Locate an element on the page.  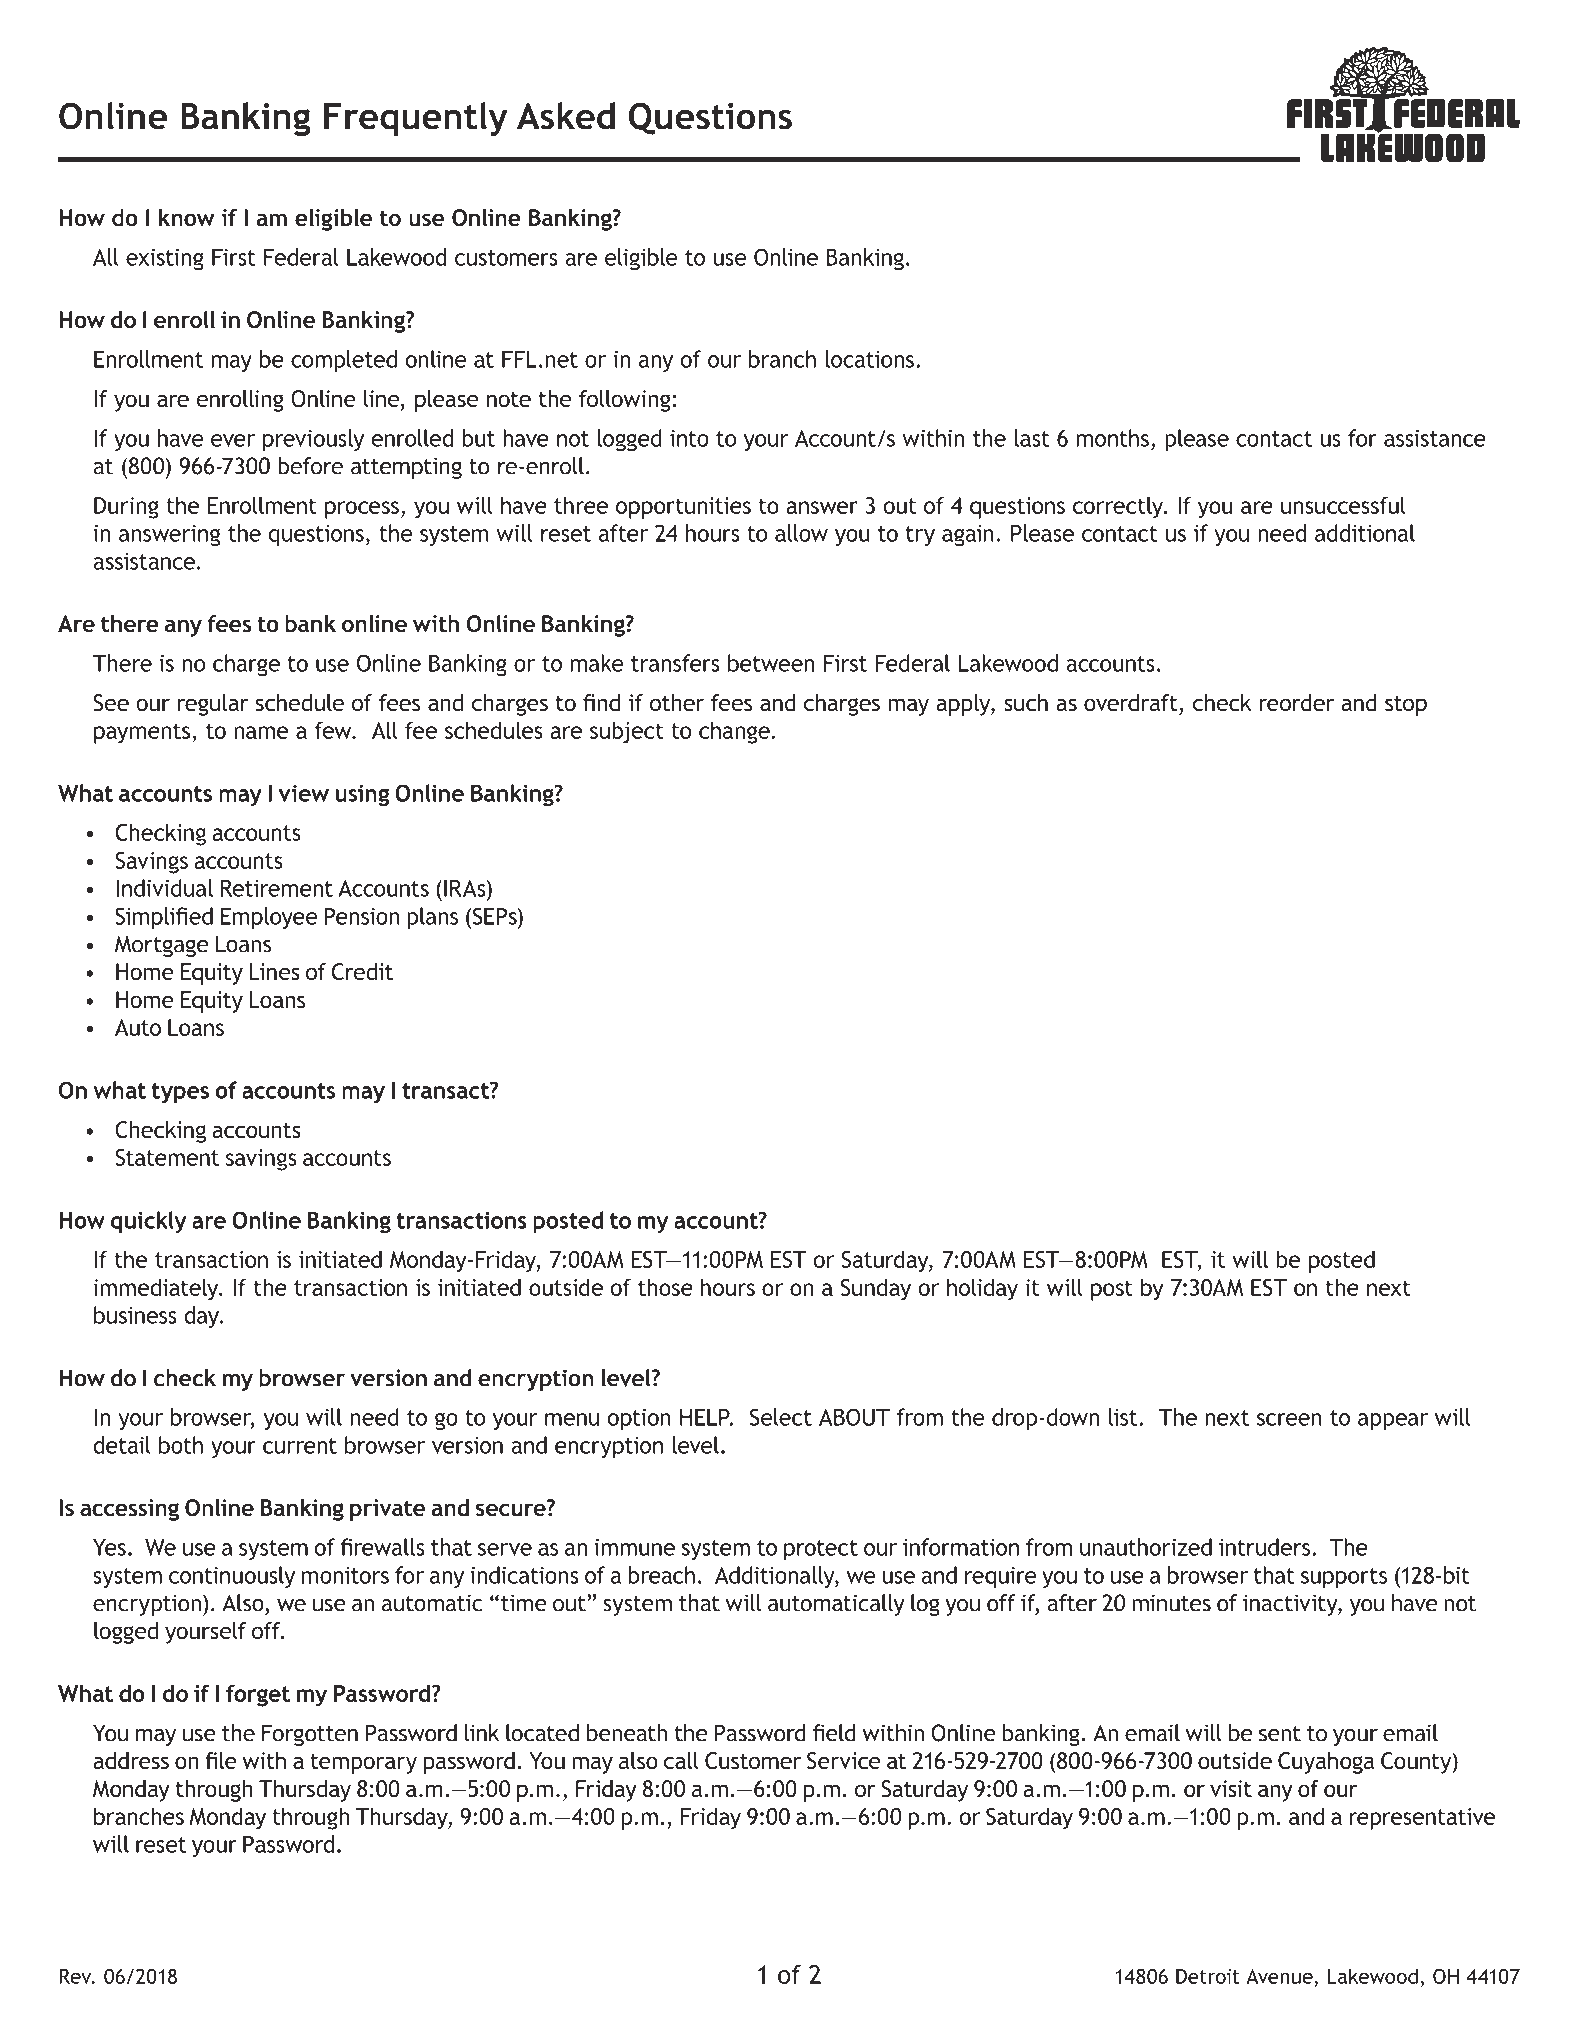
file is located at coordinates (221, 1760).
